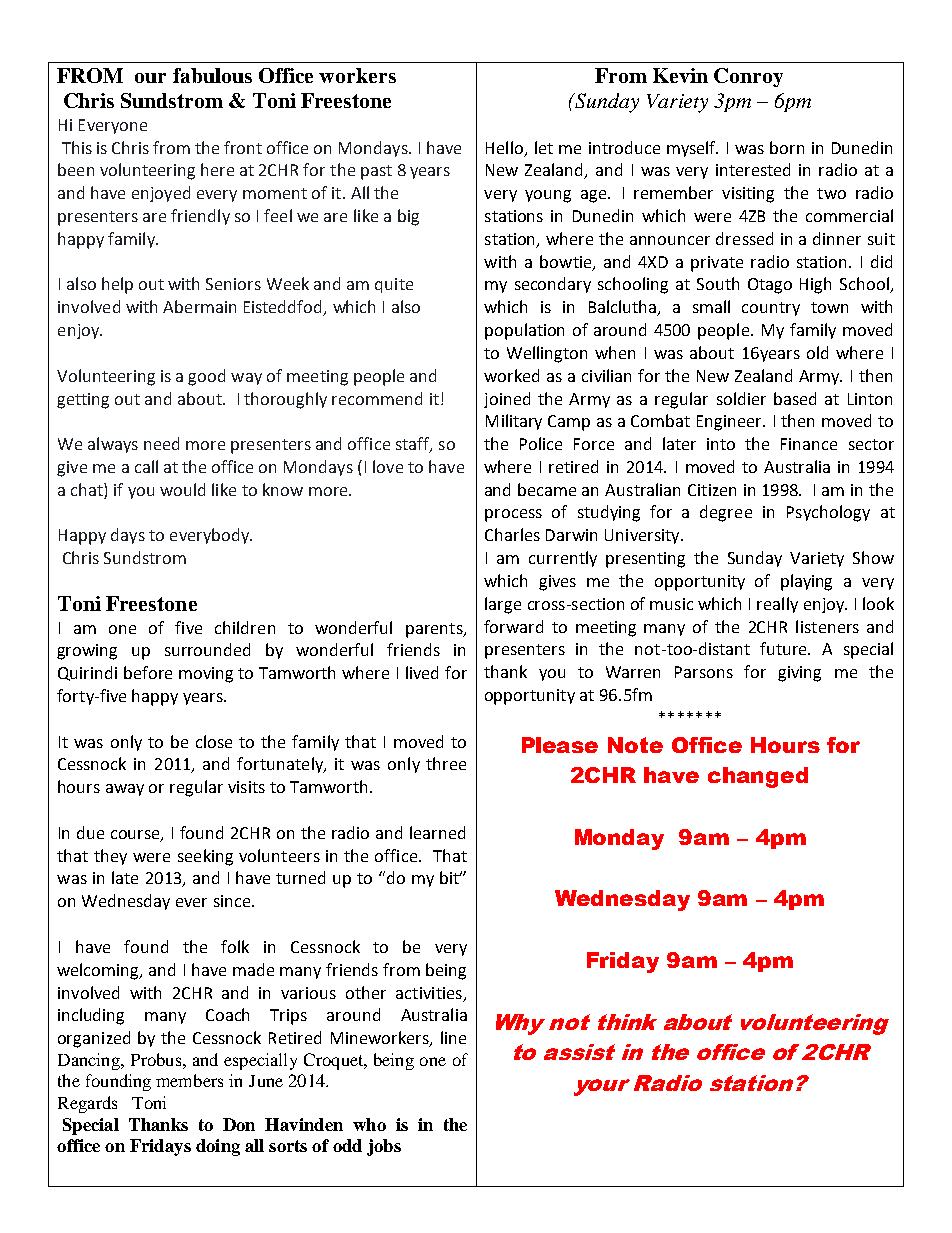 This document has height=1233, width=952. Describe the element at coordinates (453, 1037) in the document. I see `line` at that location.
